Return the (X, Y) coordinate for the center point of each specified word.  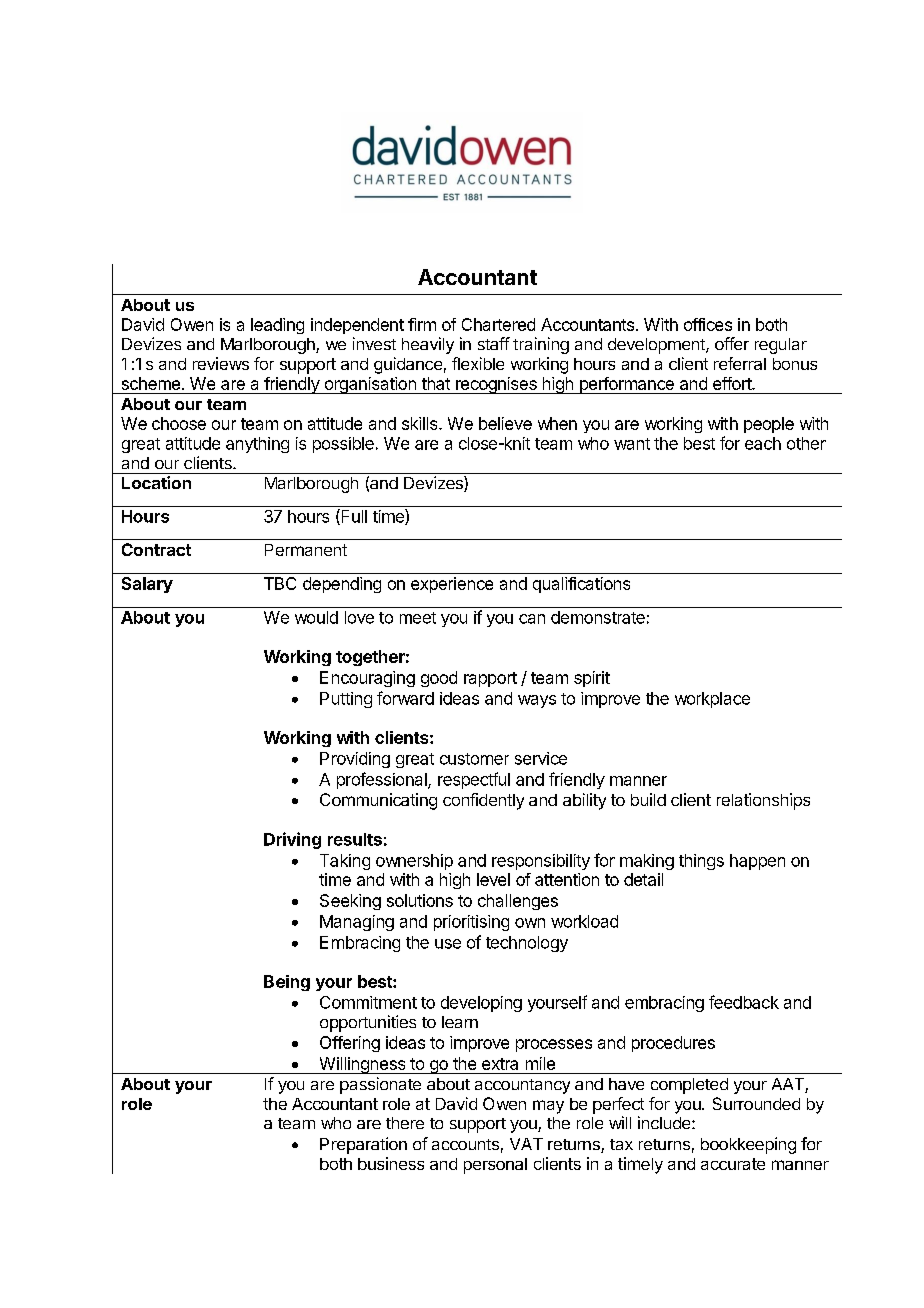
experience (452, 585)
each (763, 443)
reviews (221, 363)
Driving (292, 840)
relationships (763, 801)
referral (740, 363)
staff (494, 343)
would (316, 617)
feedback (744, 1002)
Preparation (363, 1145)
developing (481, 1004)
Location (156, 482)
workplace (712, 700)
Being (287, 983)
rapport (490, 679)
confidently (483, 801)
